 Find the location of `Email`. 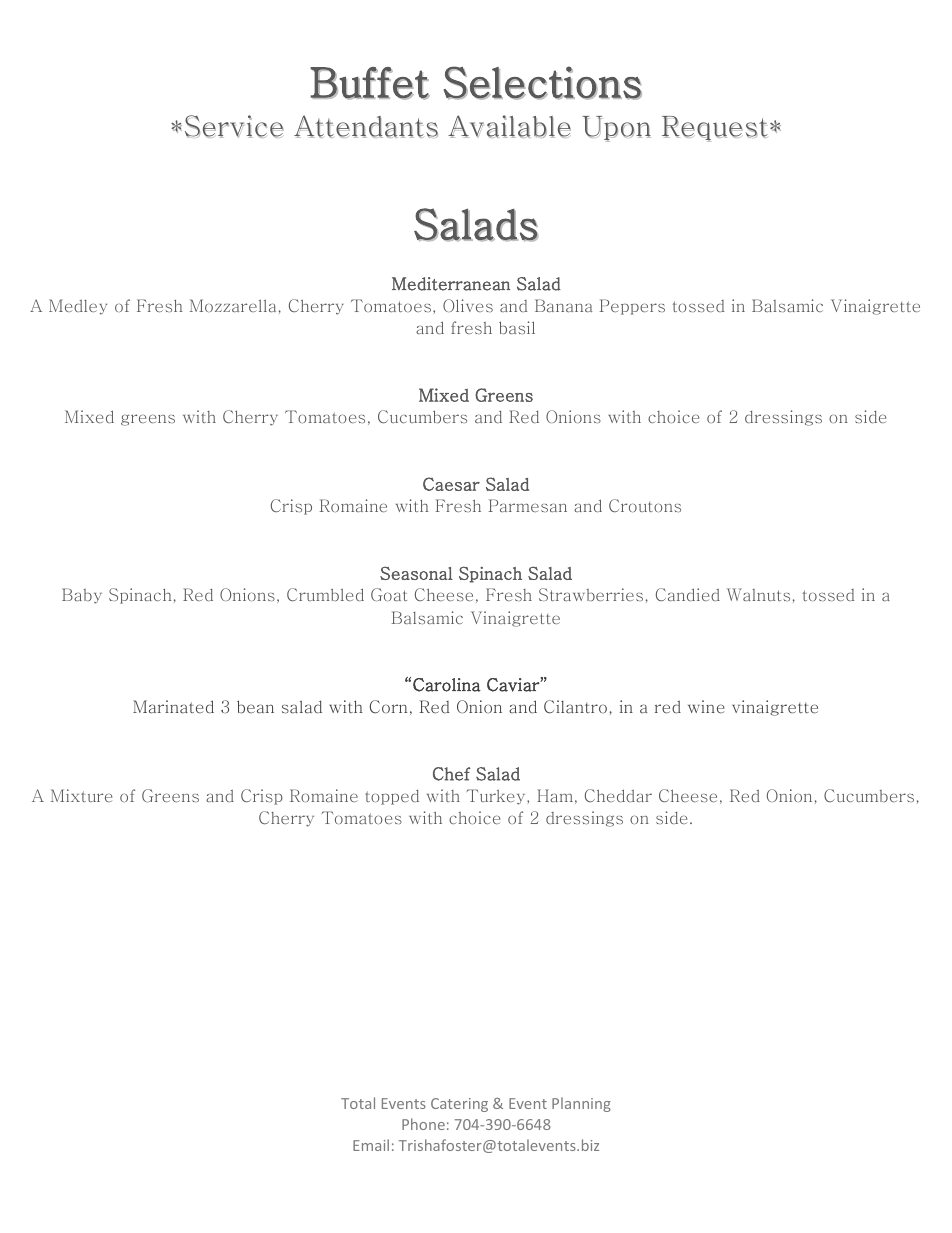

Email is located at coordinates (371, 1145).
